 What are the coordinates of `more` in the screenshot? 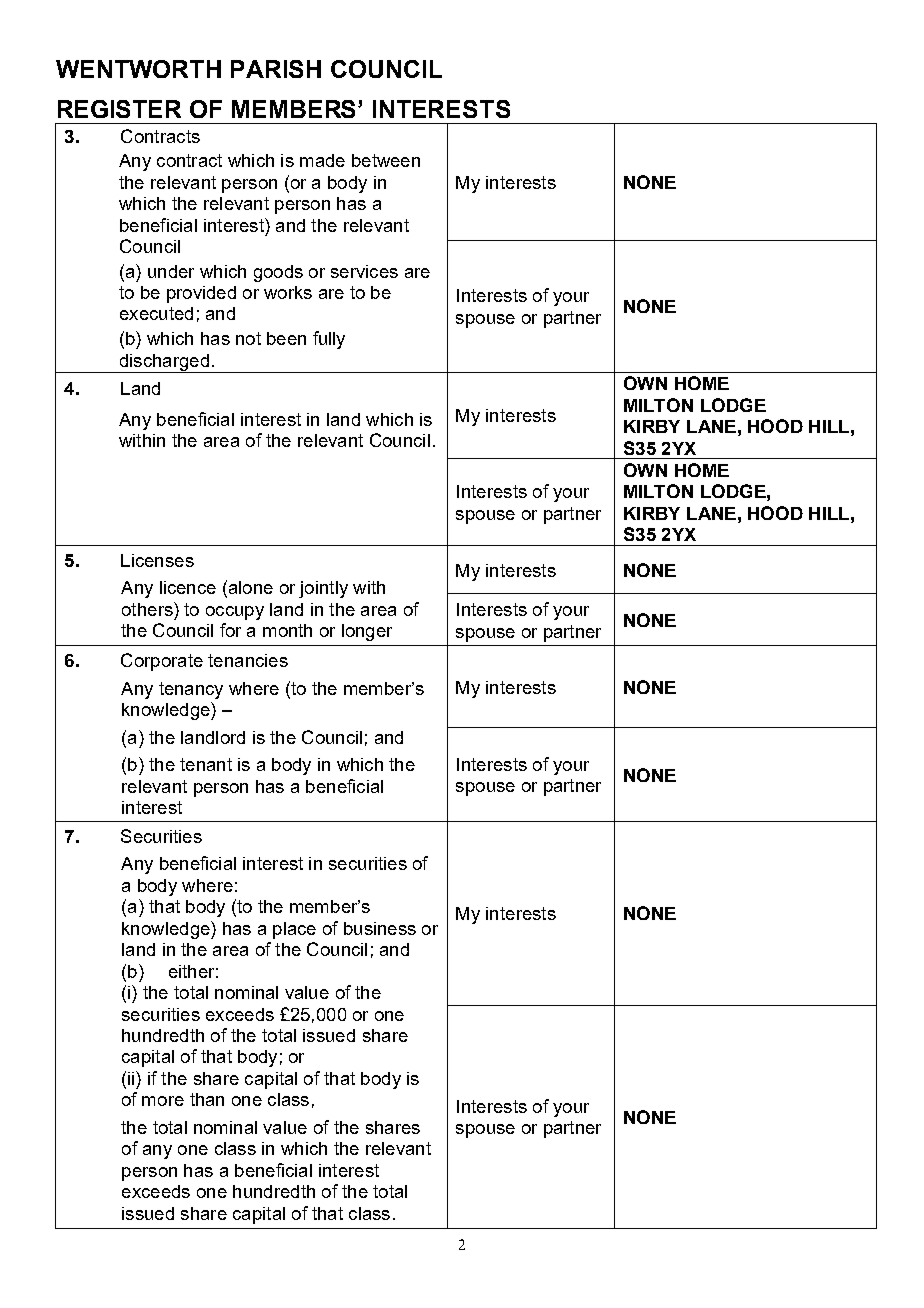 It's located at (163, 1101).
